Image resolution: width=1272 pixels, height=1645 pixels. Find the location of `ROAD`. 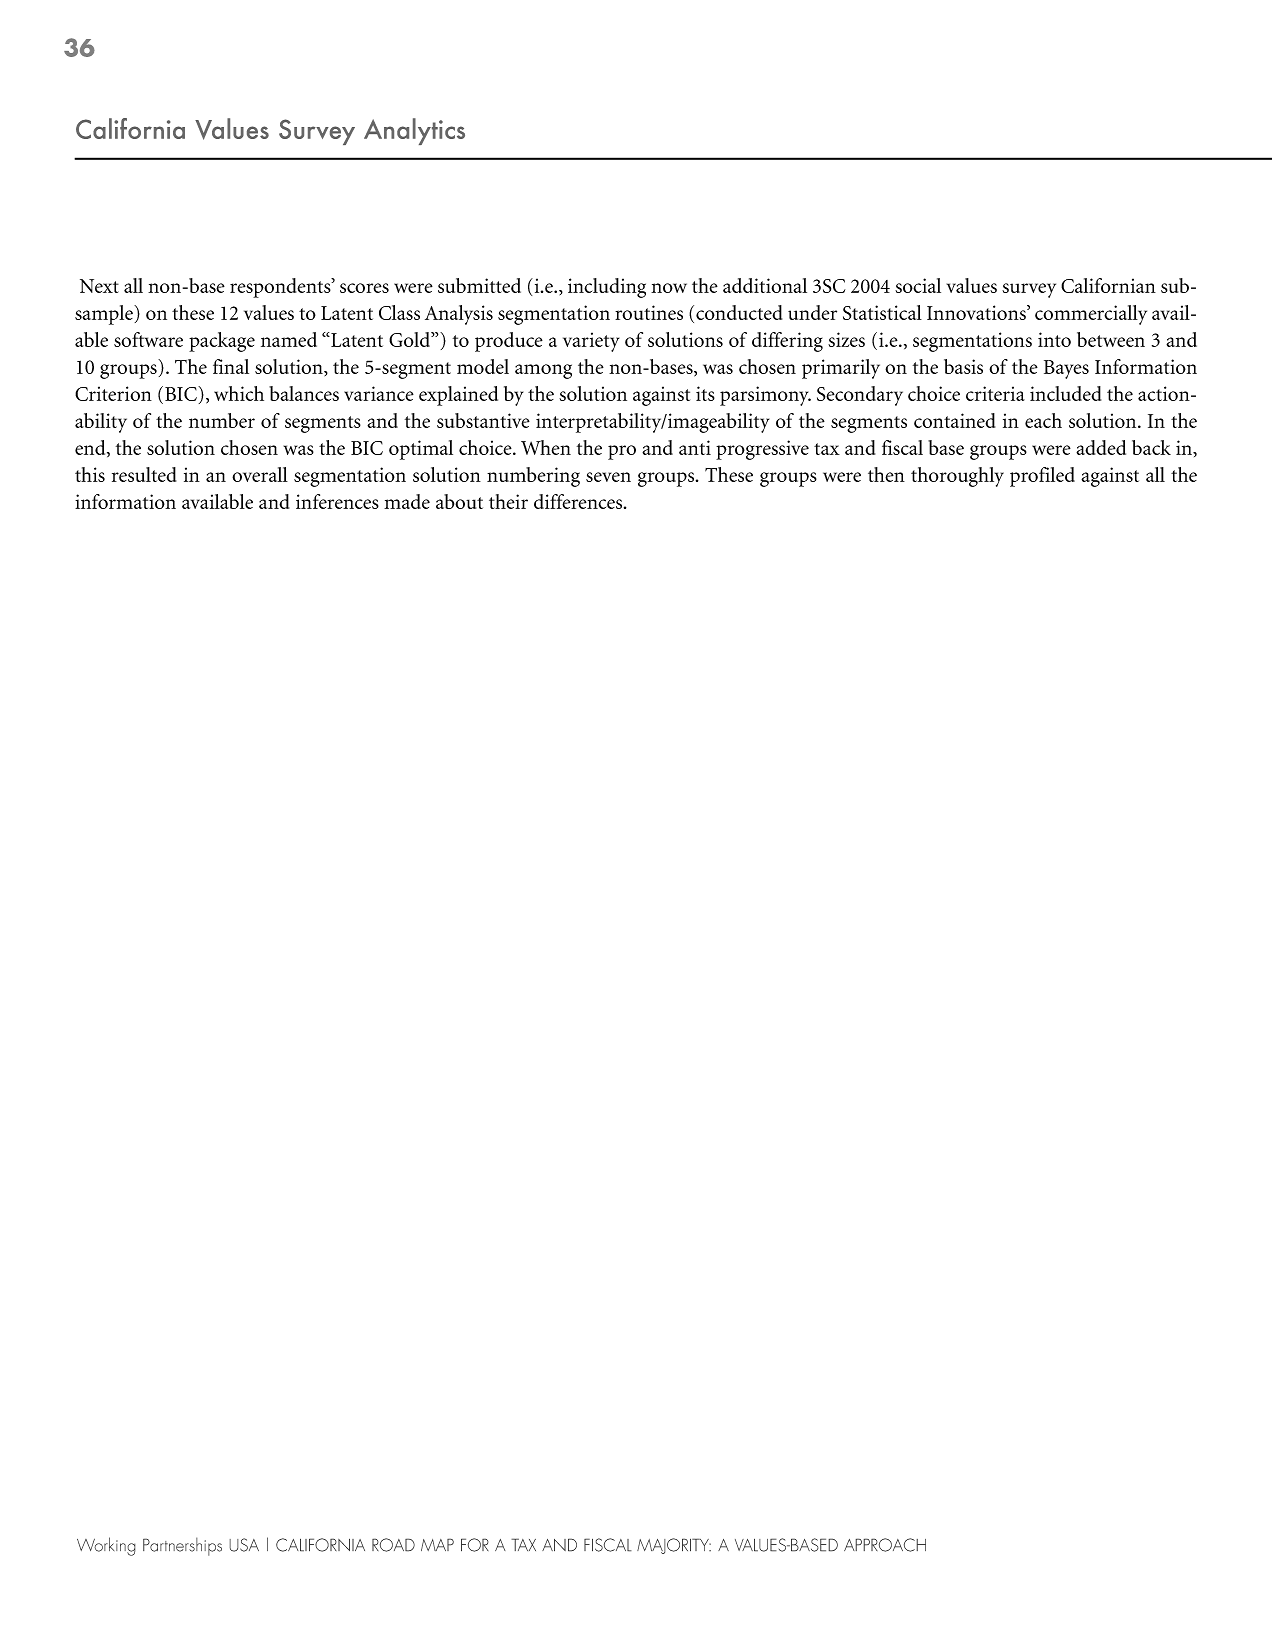

ROAD is located at coordinates (393, 1545).
